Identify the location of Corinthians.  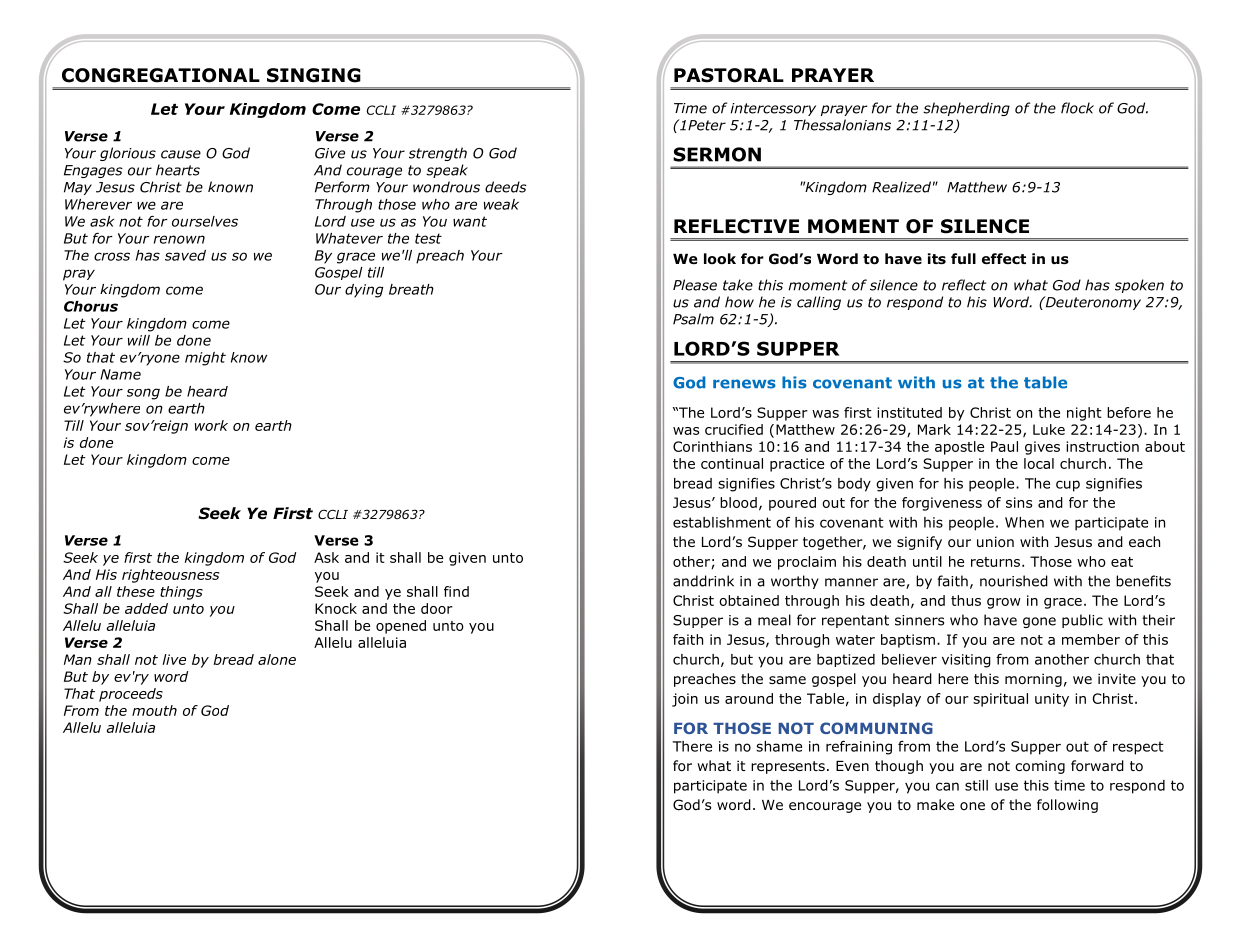
(712, 446).
